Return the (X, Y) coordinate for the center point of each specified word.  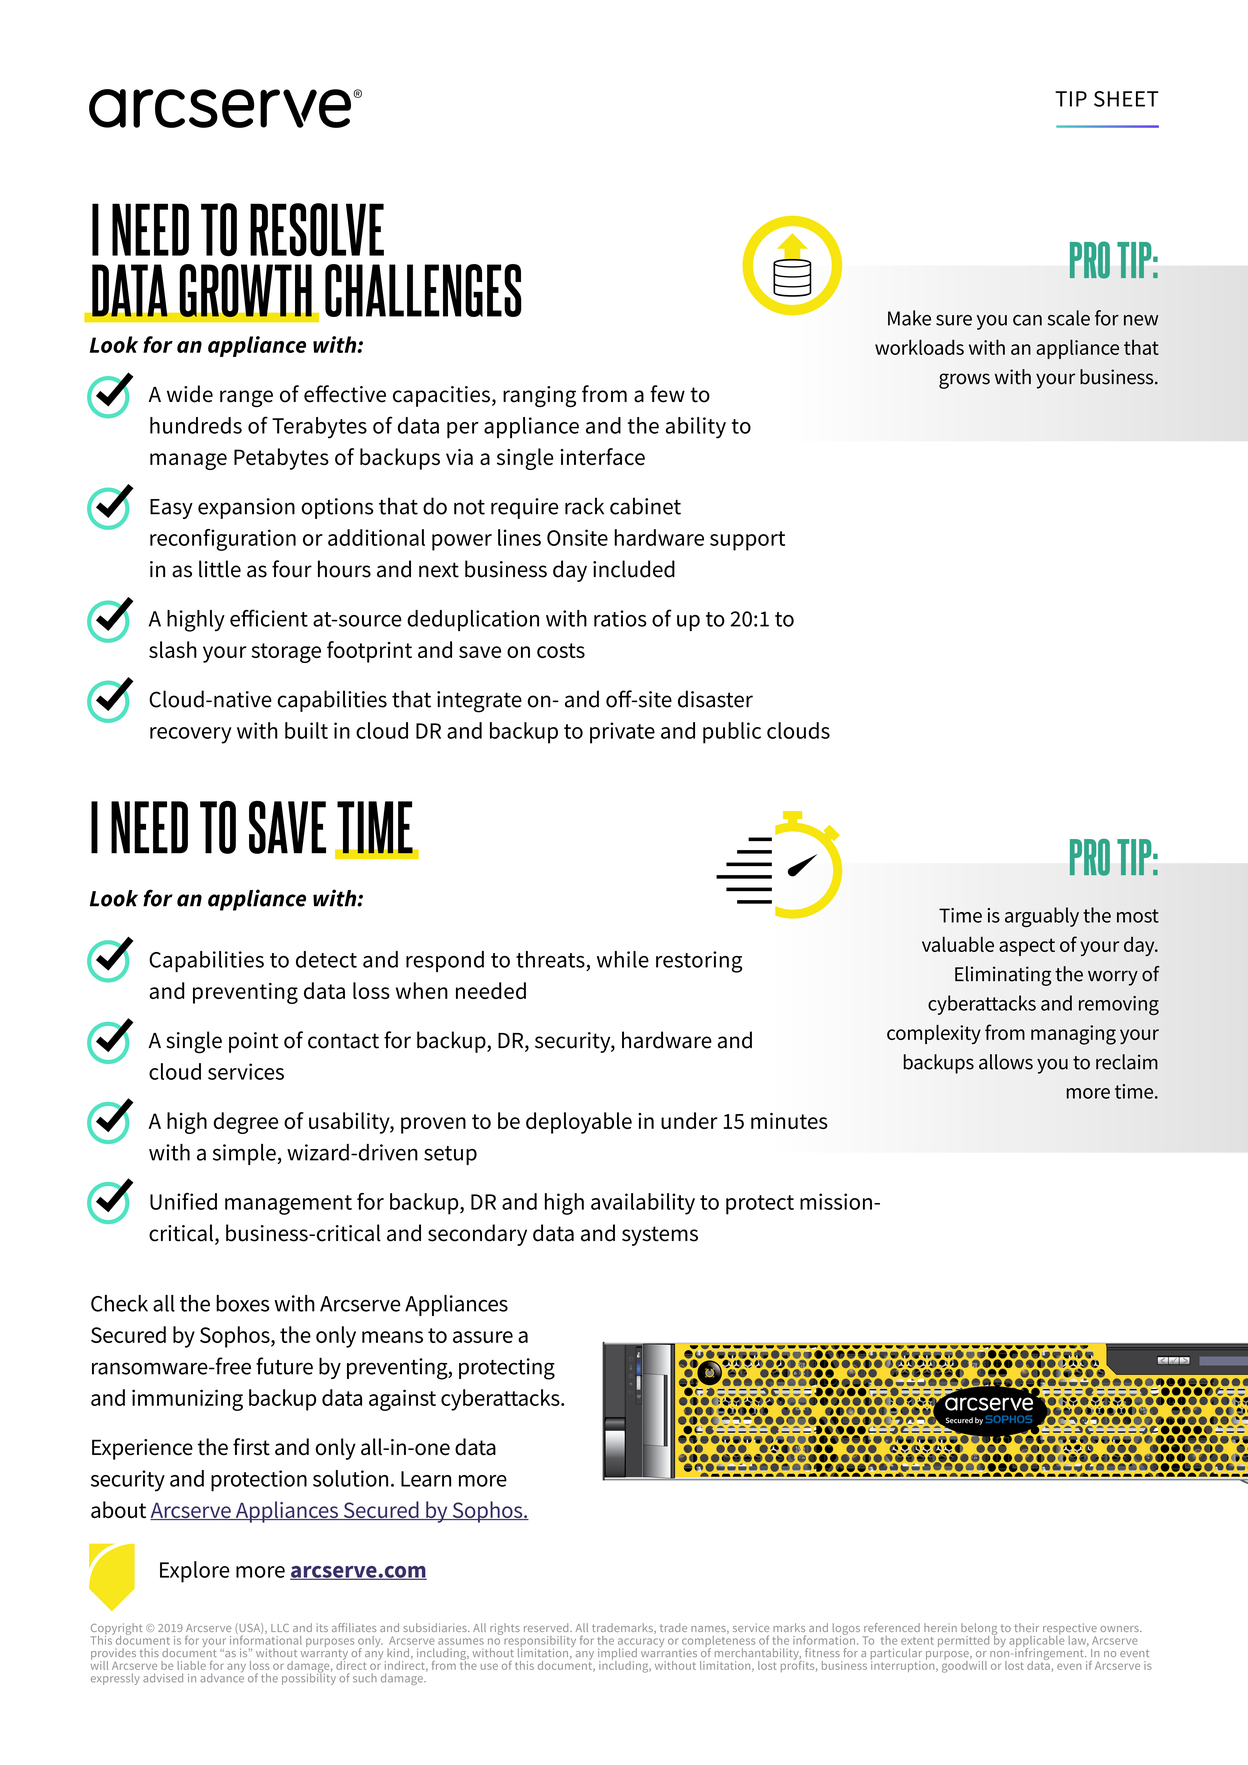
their (1026, 1627)
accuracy (641, 1644)
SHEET (1126, 99)
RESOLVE (317, 229)
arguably (1042, 917)
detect (326, 959)
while (623, 959)
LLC (280, 1628)
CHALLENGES (423, 290)
